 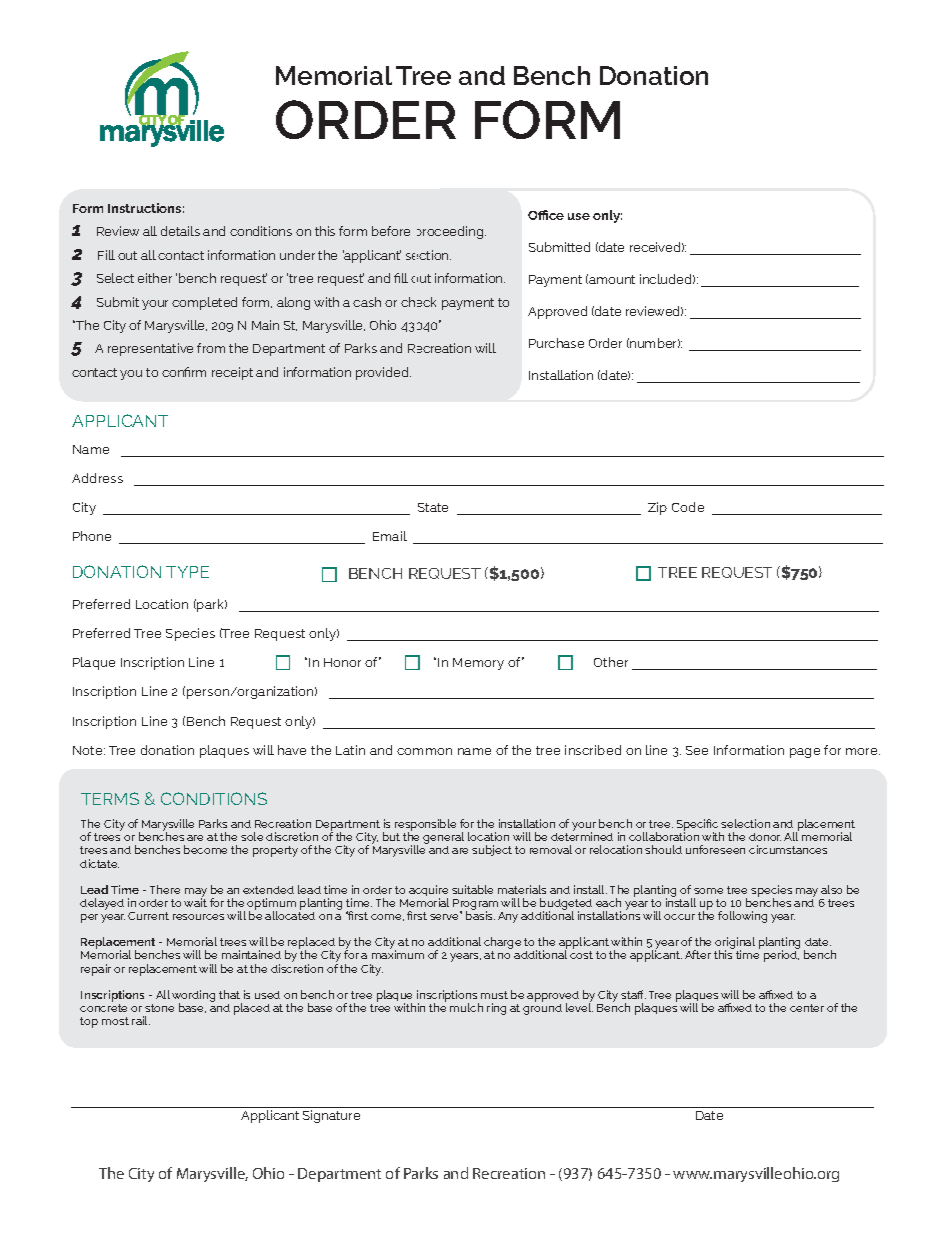 I want to click on more, so click(x=863, y=751).
